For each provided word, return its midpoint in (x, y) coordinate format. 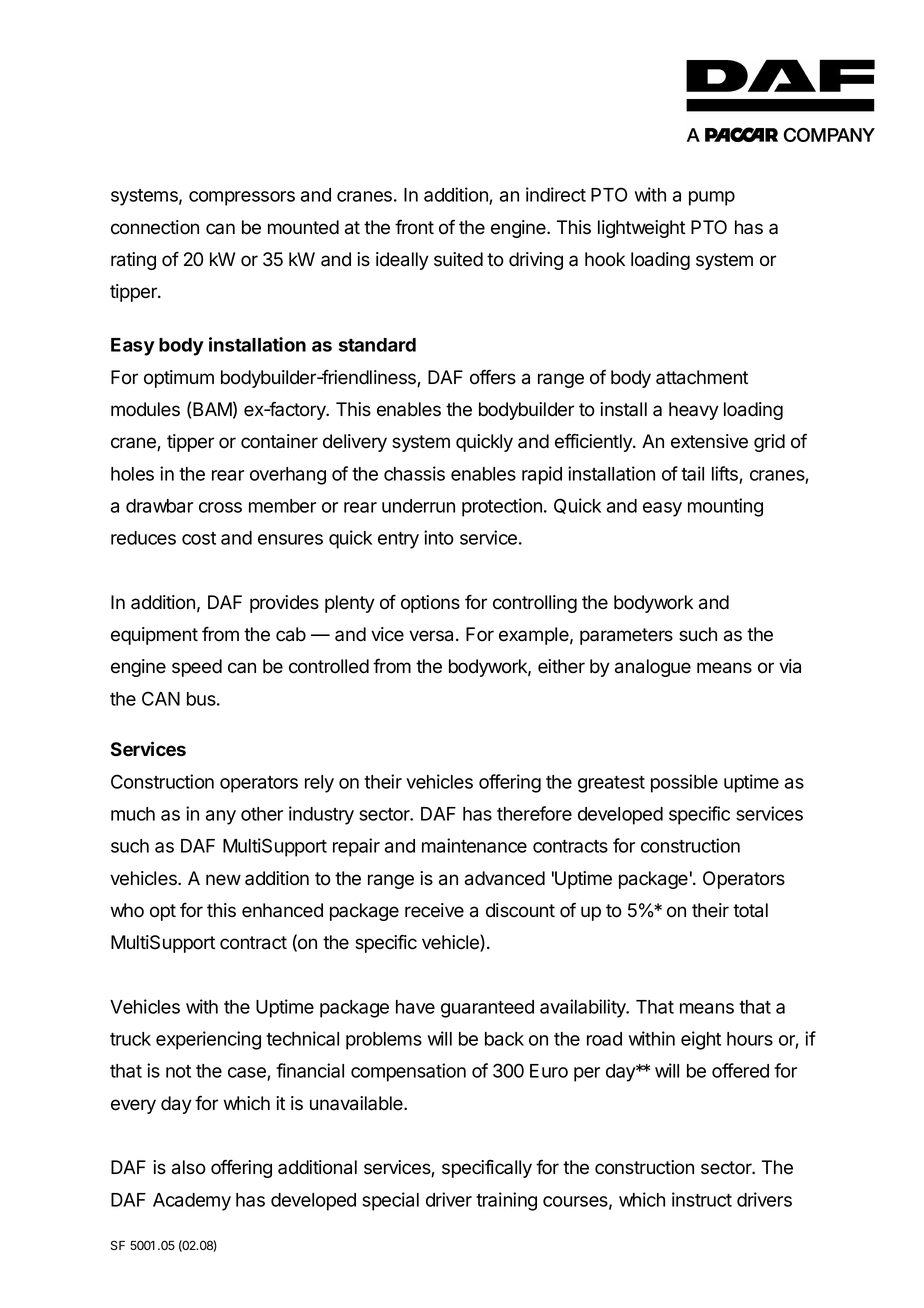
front (414, 227)
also (189, 1167)
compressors (242, 198)
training (506, 1201)
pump (712, 198)
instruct (702, 1199)
